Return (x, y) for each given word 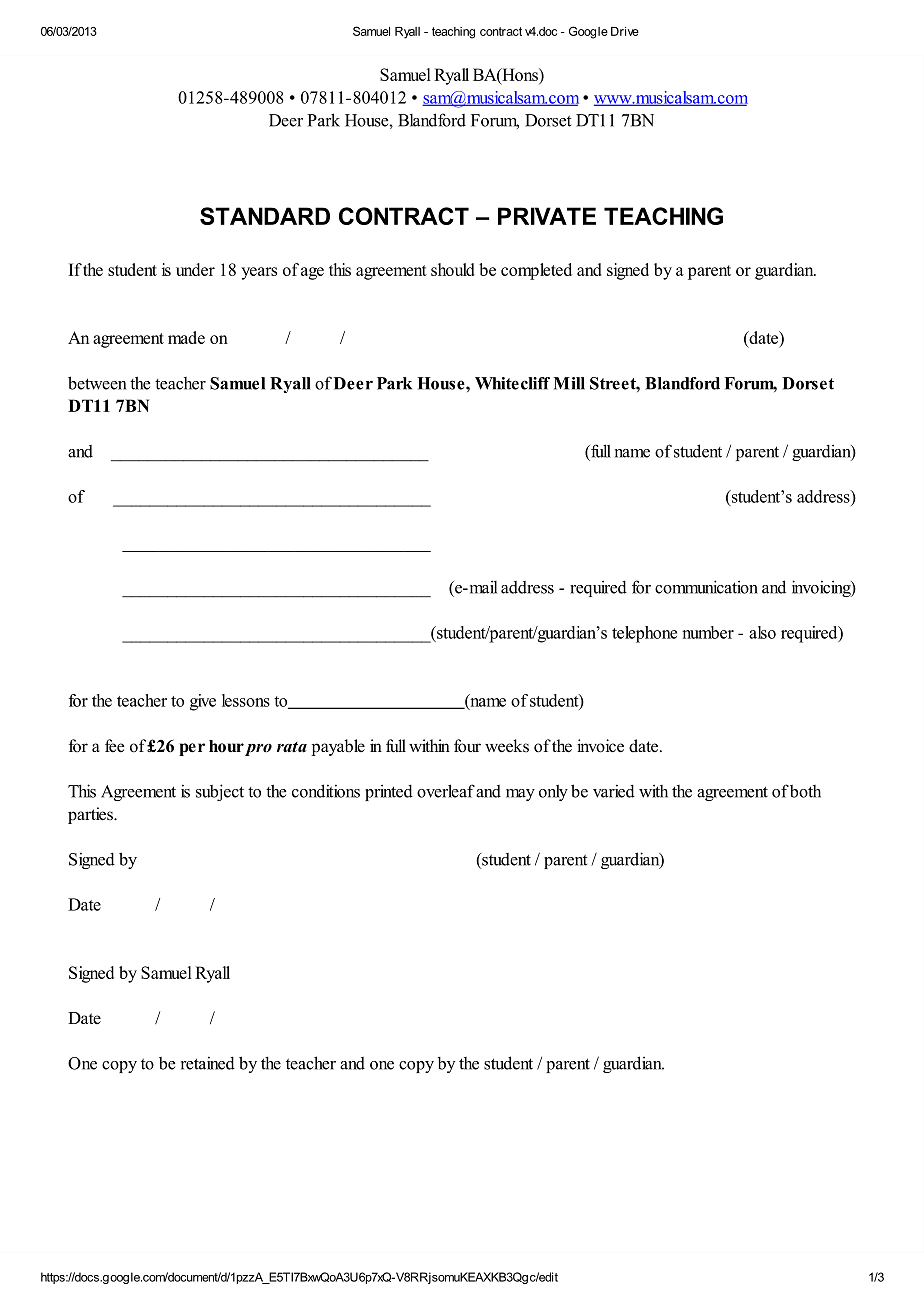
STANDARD (265, 216)
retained (208, 1063)
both (805, 791)
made (186, 337)
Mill (569, 383)
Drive (625, 31)
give (203, 702)
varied (614, 791)
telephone (644, 634)
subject (220, 792)
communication (706, 587)
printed (389, 792)
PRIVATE (547, 216)
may (520, 795)
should (452, 269)
